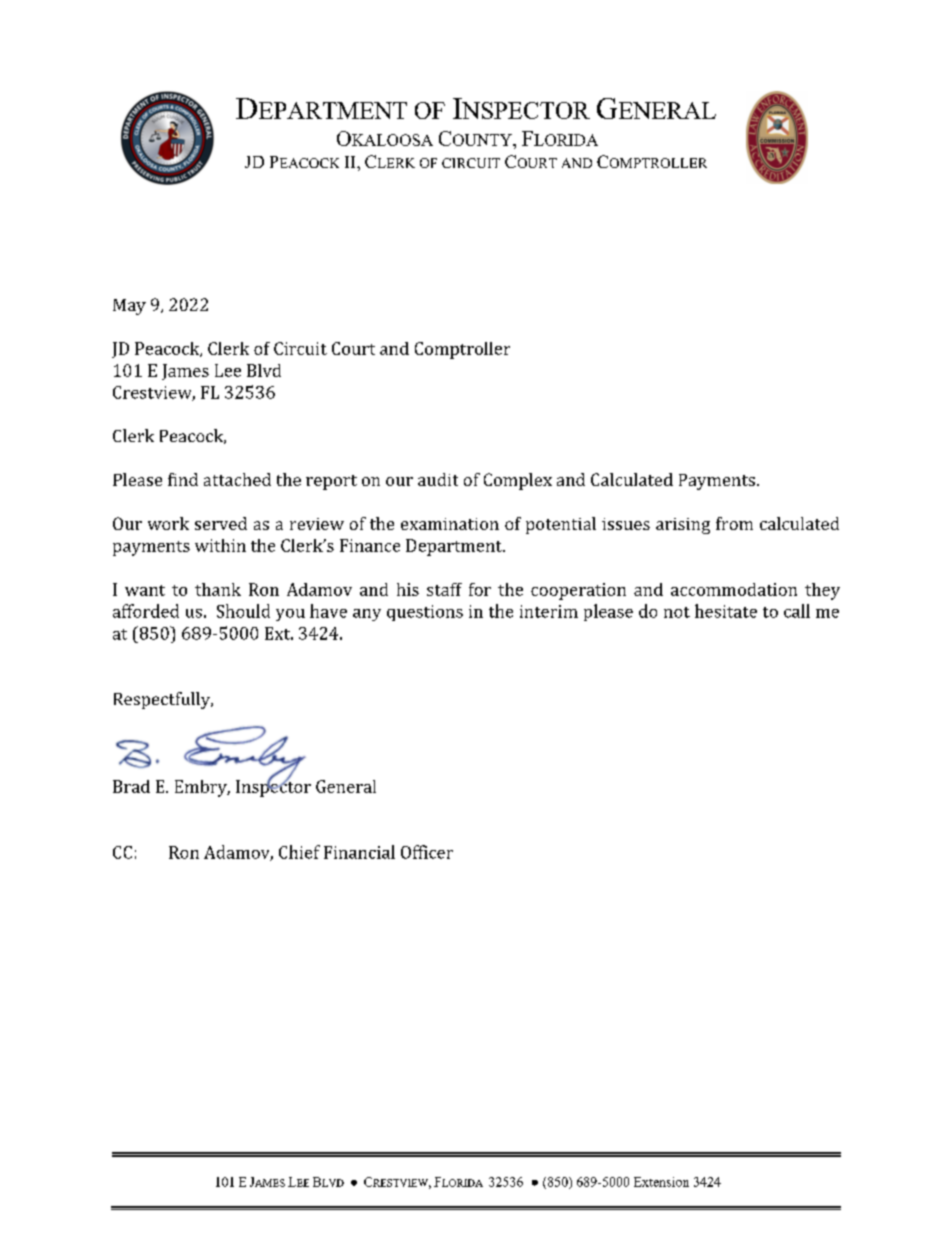 The image size is (952, 1233). Describe the element at coordinates (734, 523) in the screenshot. I see `from` at that location.
